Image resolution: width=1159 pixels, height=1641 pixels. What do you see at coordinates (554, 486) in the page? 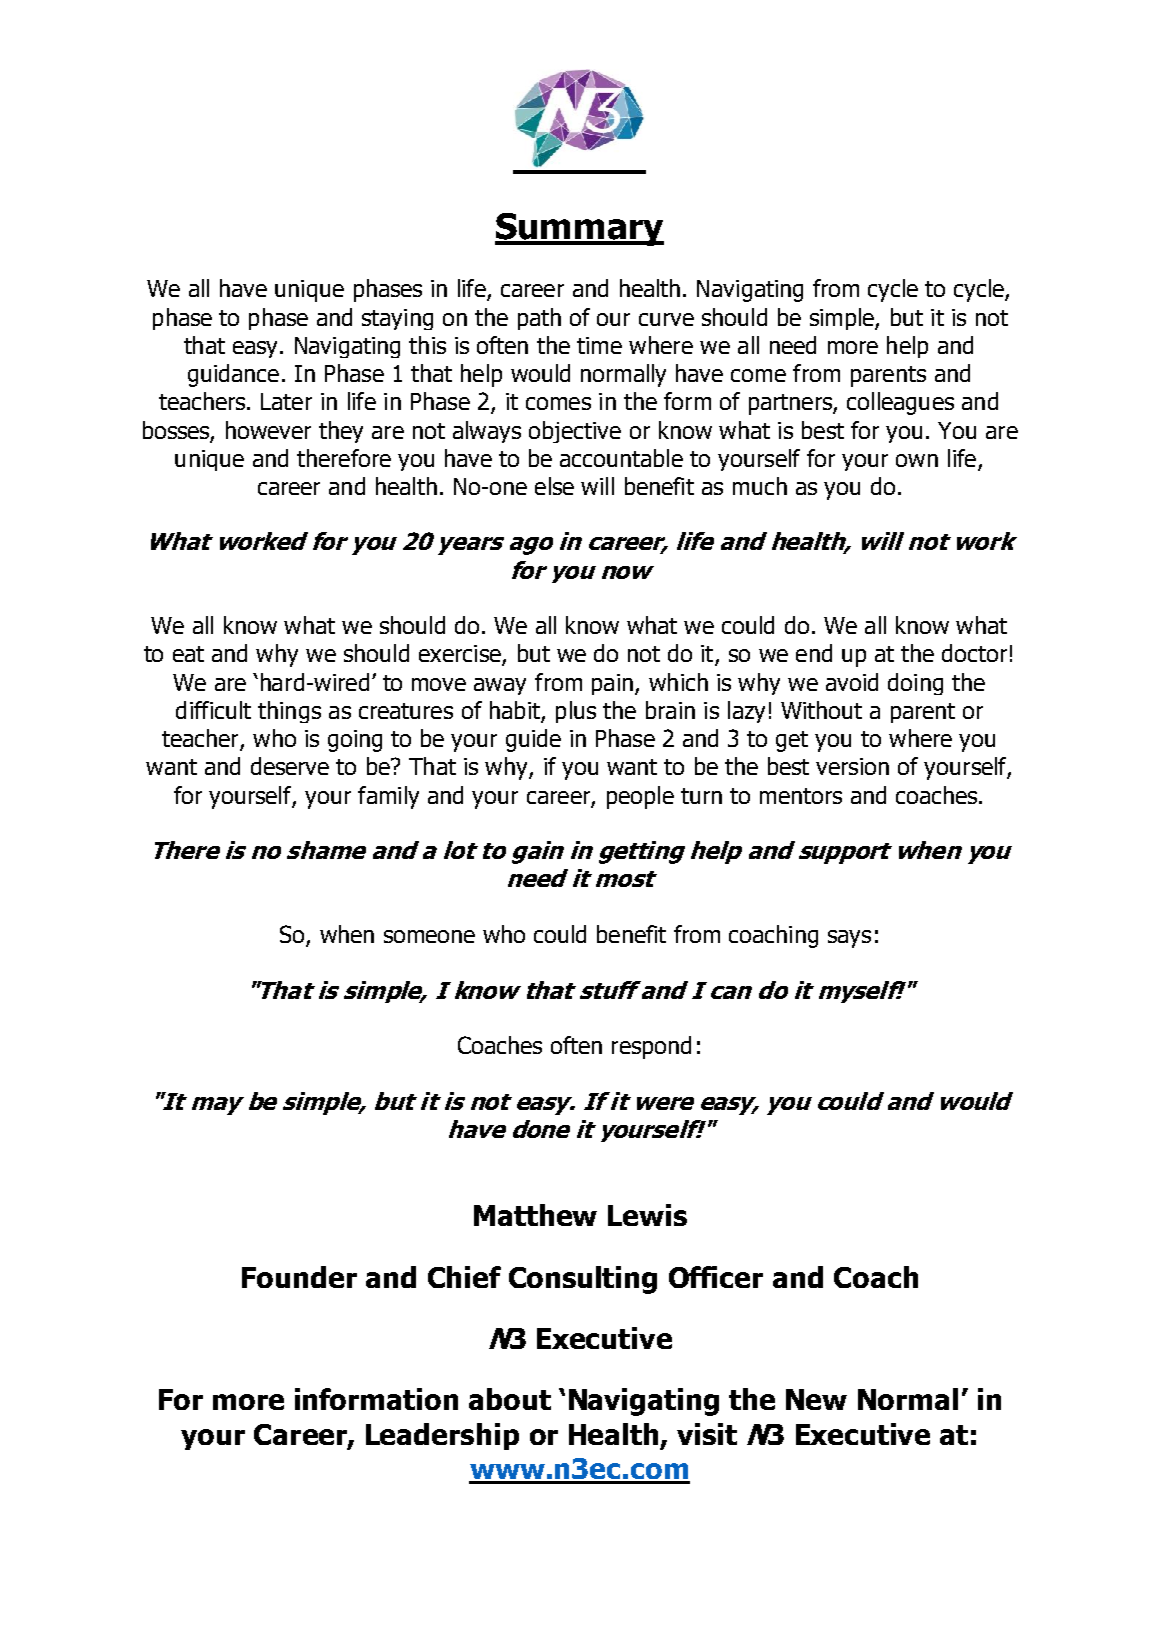
I see `else` at bounding box center [554, 486].
